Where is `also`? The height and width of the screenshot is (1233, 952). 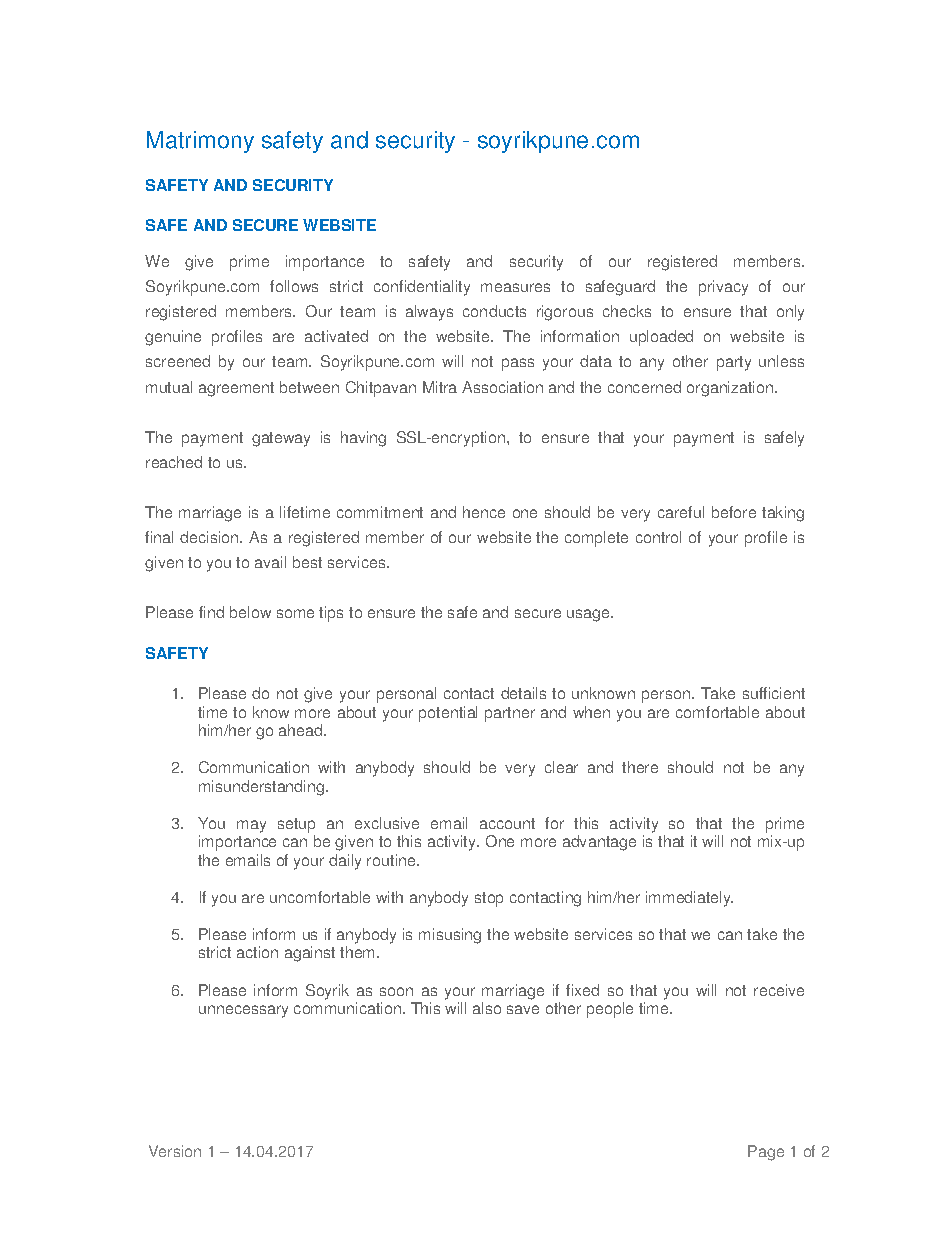 also is located at coordinates (487, 1008).
